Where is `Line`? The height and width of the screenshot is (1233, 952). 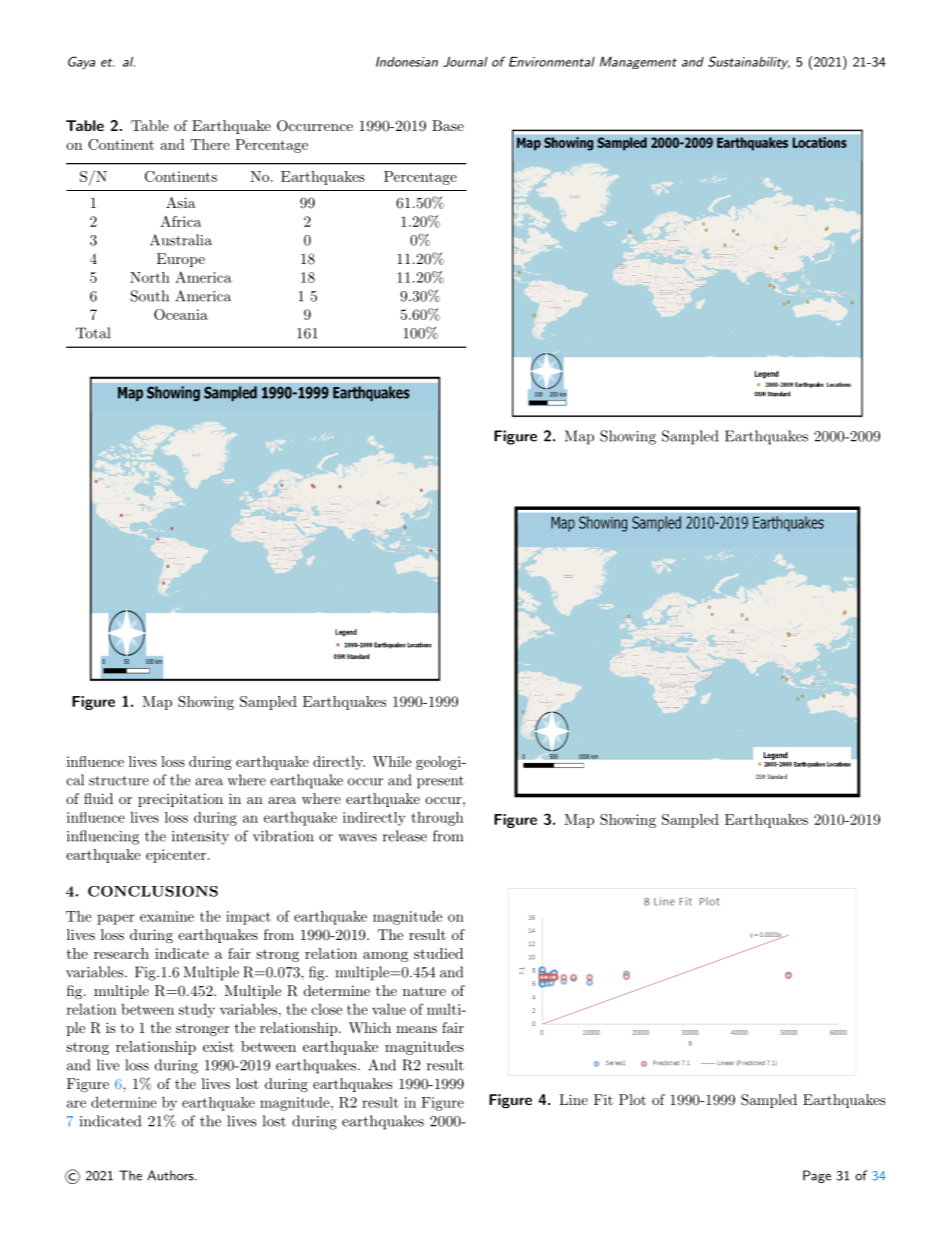 Line is located at coordinates (573, 1099).
